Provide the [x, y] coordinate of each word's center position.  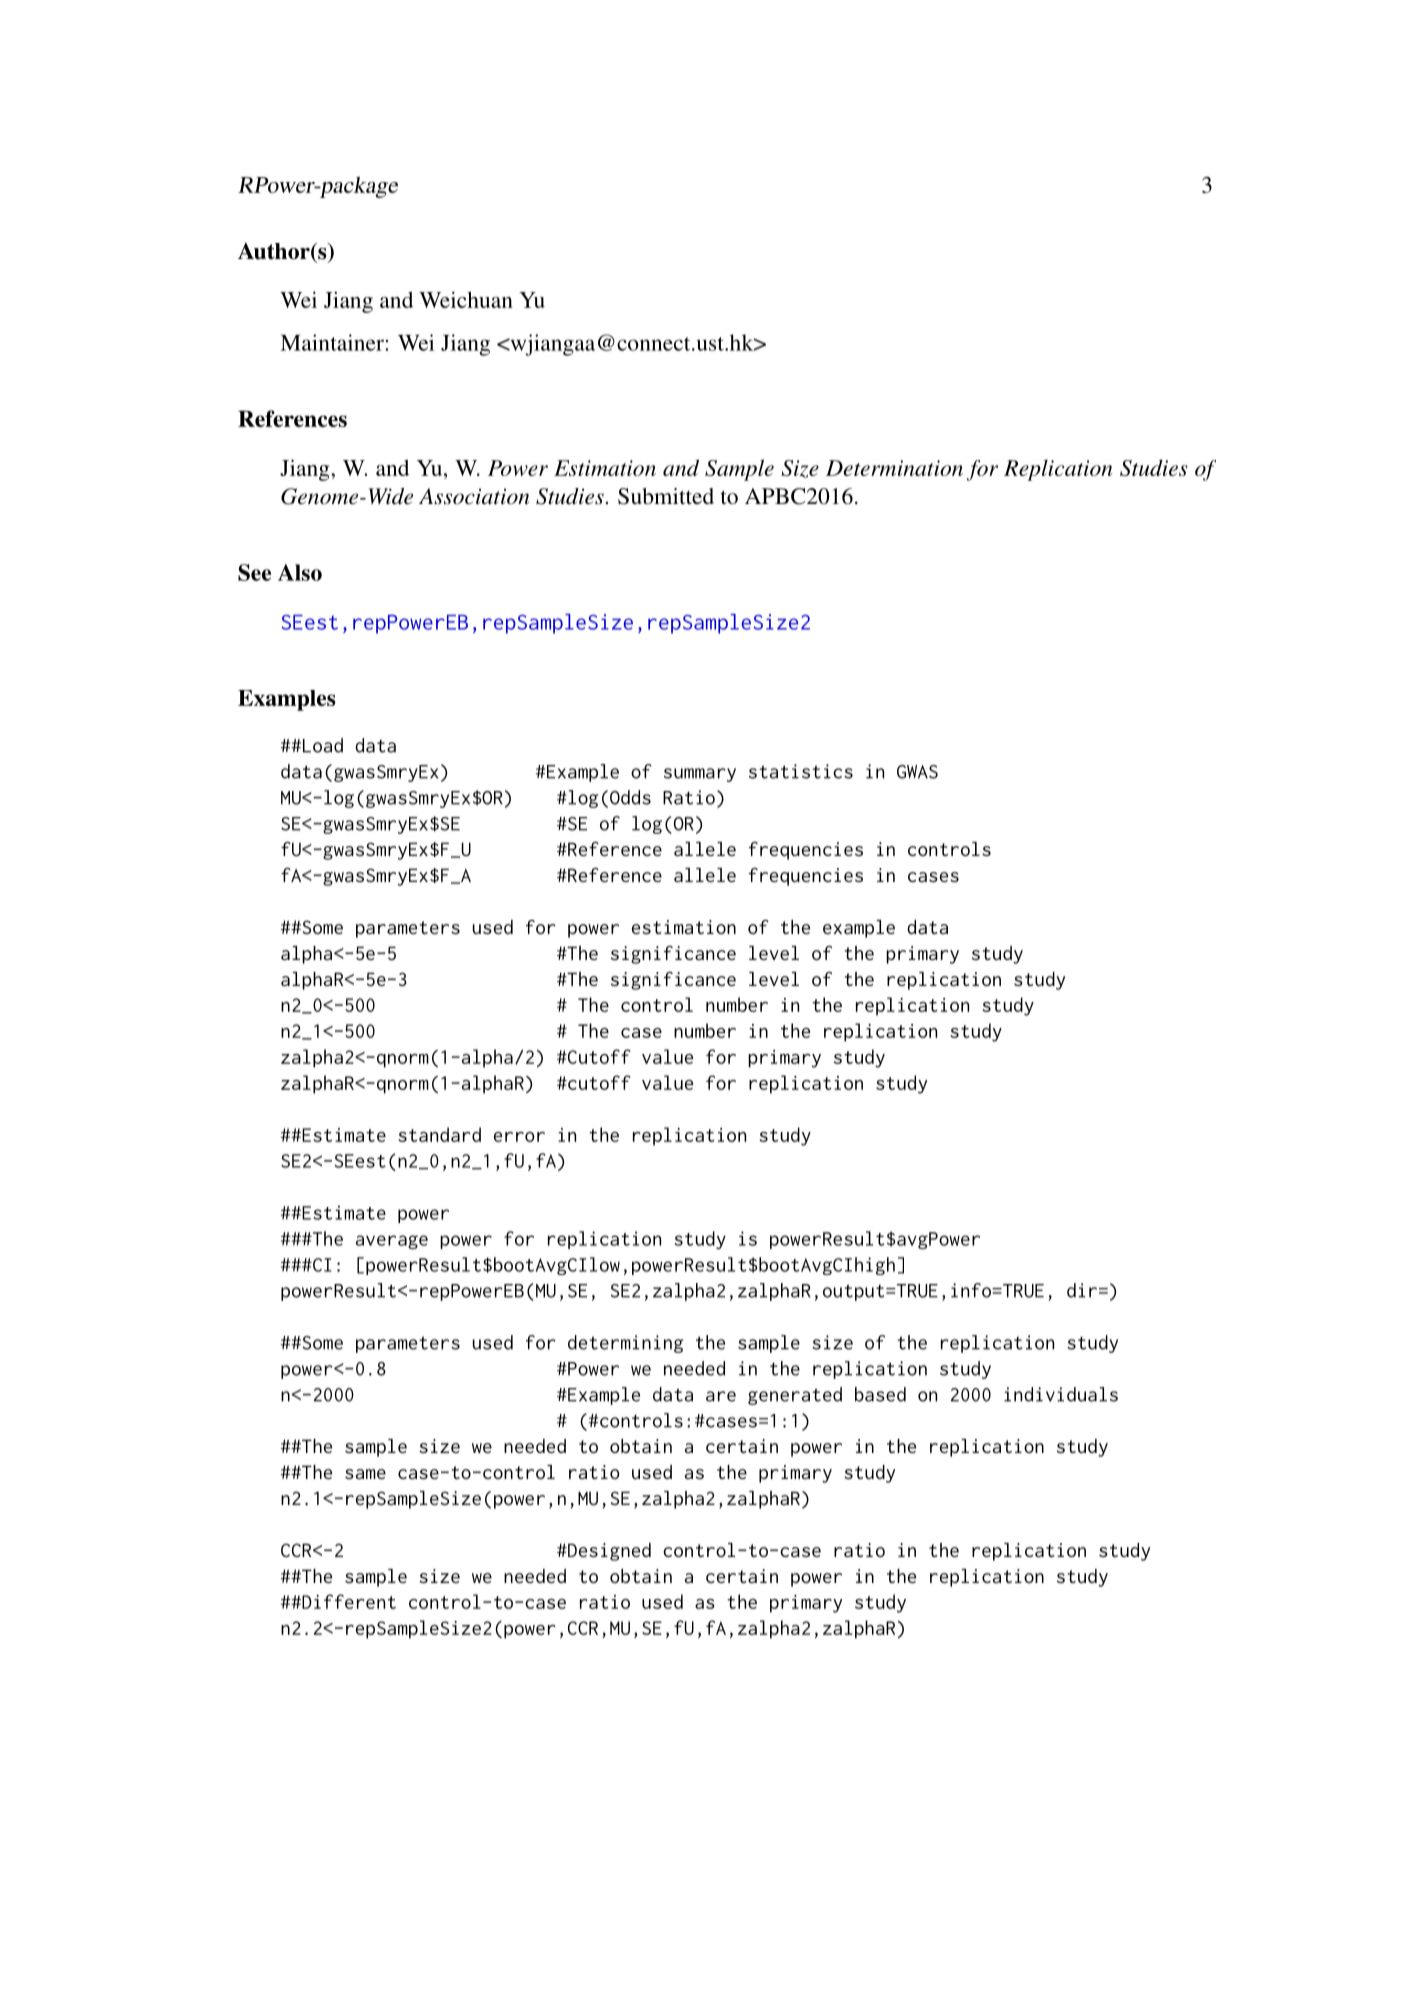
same [365, 1474]
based [880, 1394]
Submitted [666, 496]
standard [439, 1134]
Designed [608, 1552]
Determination [894, 468]
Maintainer [333, 342]
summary [700, 775]
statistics [801, 771]
